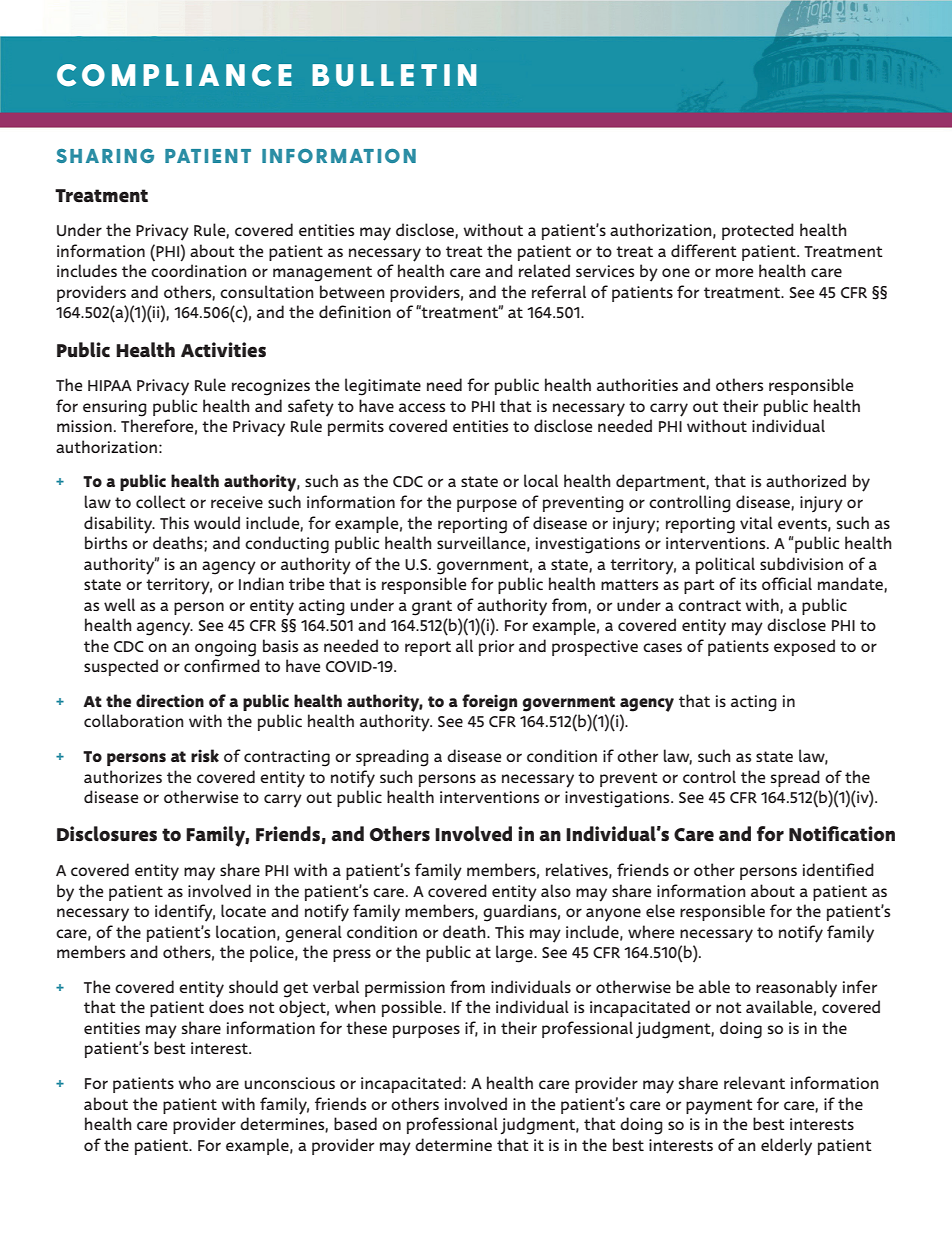  Describe the element at coordinates (394, 75) in the document. I see `BULLETIN` at that location.
